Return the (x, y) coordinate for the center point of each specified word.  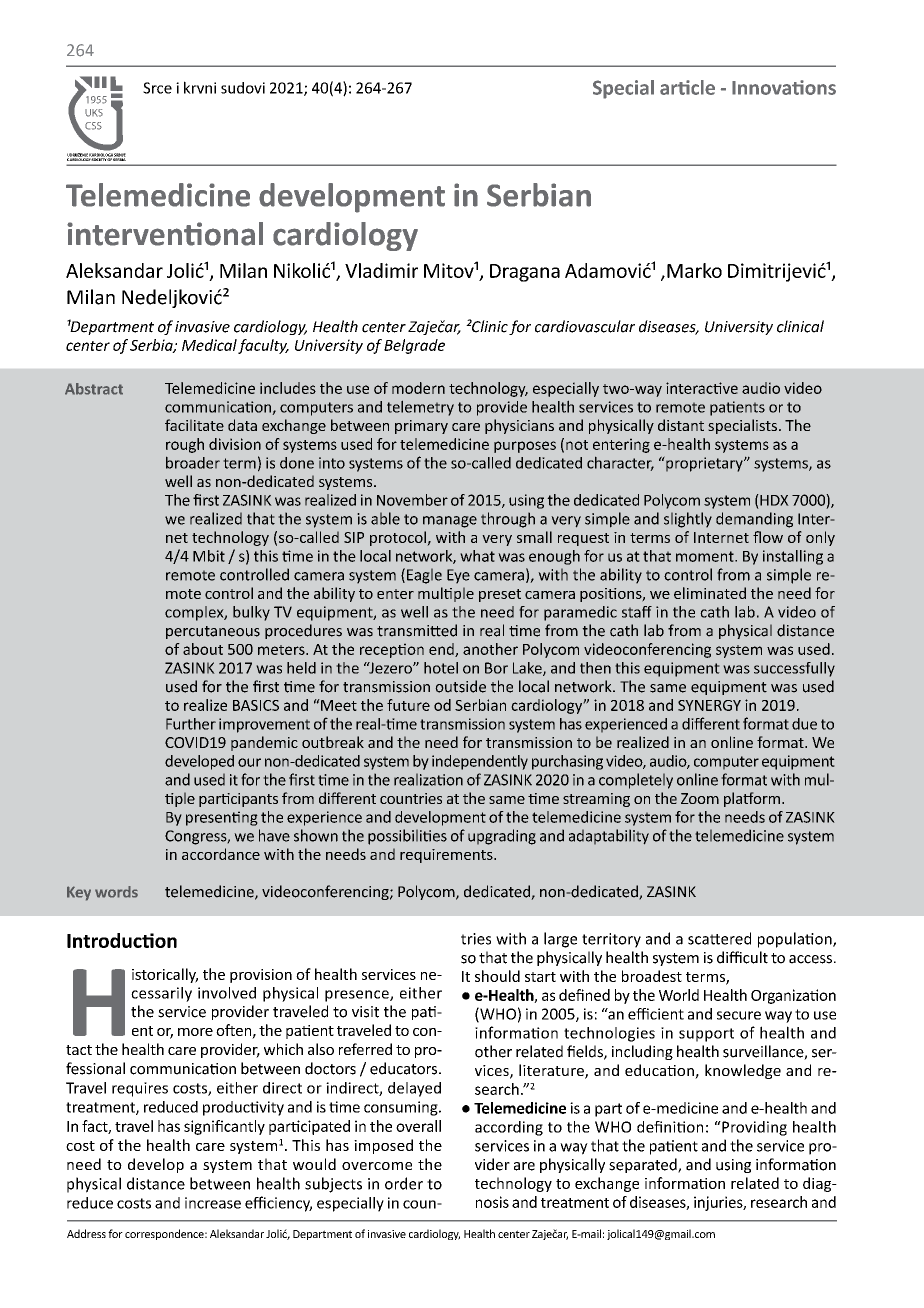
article (687, 87)
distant (681, 425)
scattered (719, 938)
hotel (441, 668)
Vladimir (381, 270)
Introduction (122, 940)
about (203, 649)
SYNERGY (709, 705)
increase (213, 1203)
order (404, 1183)
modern (418, 388)
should (497, 976)
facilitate (194, 425)
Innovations (784, 87)
